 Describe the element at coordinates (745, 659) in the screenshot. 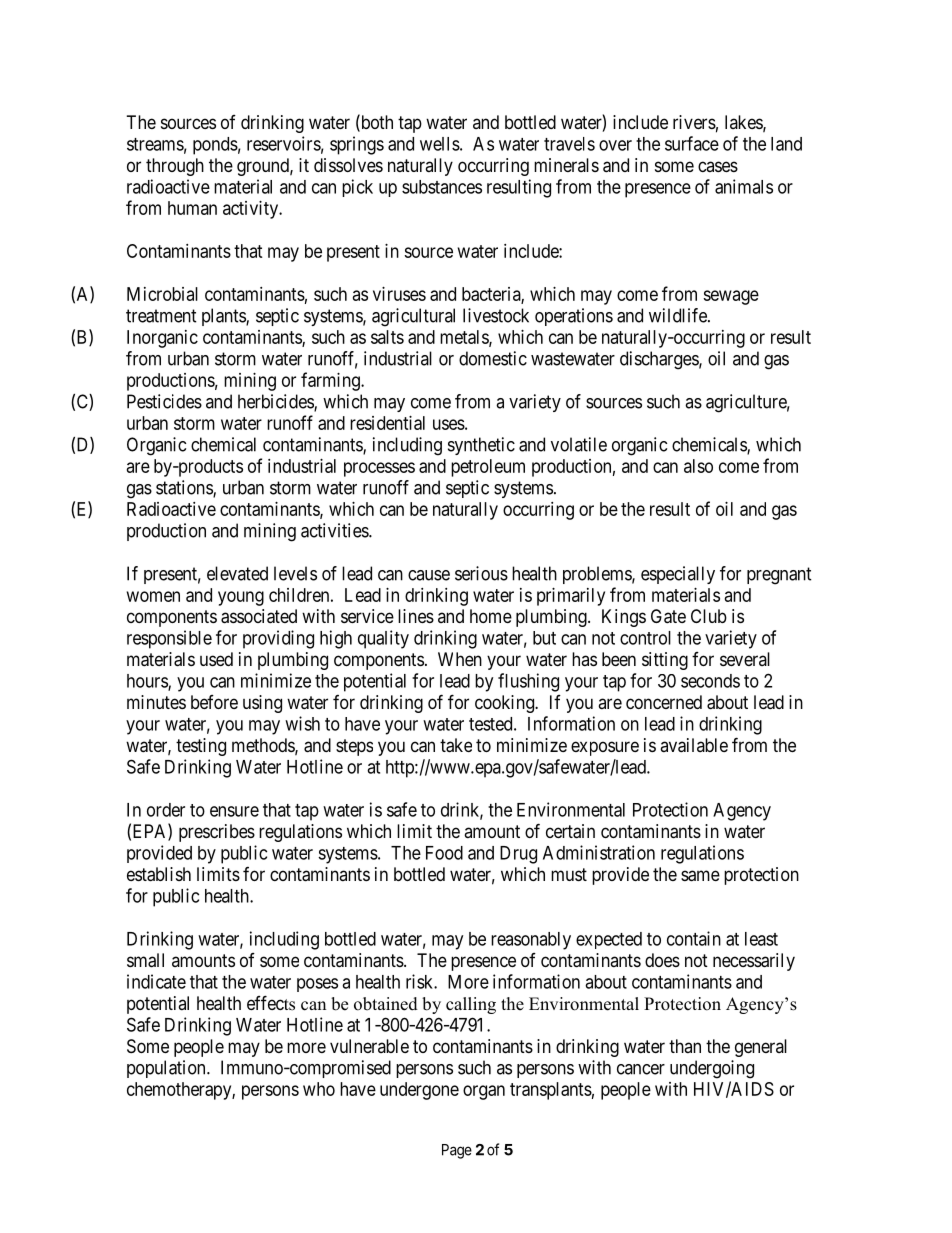

I see `several` at that location.
